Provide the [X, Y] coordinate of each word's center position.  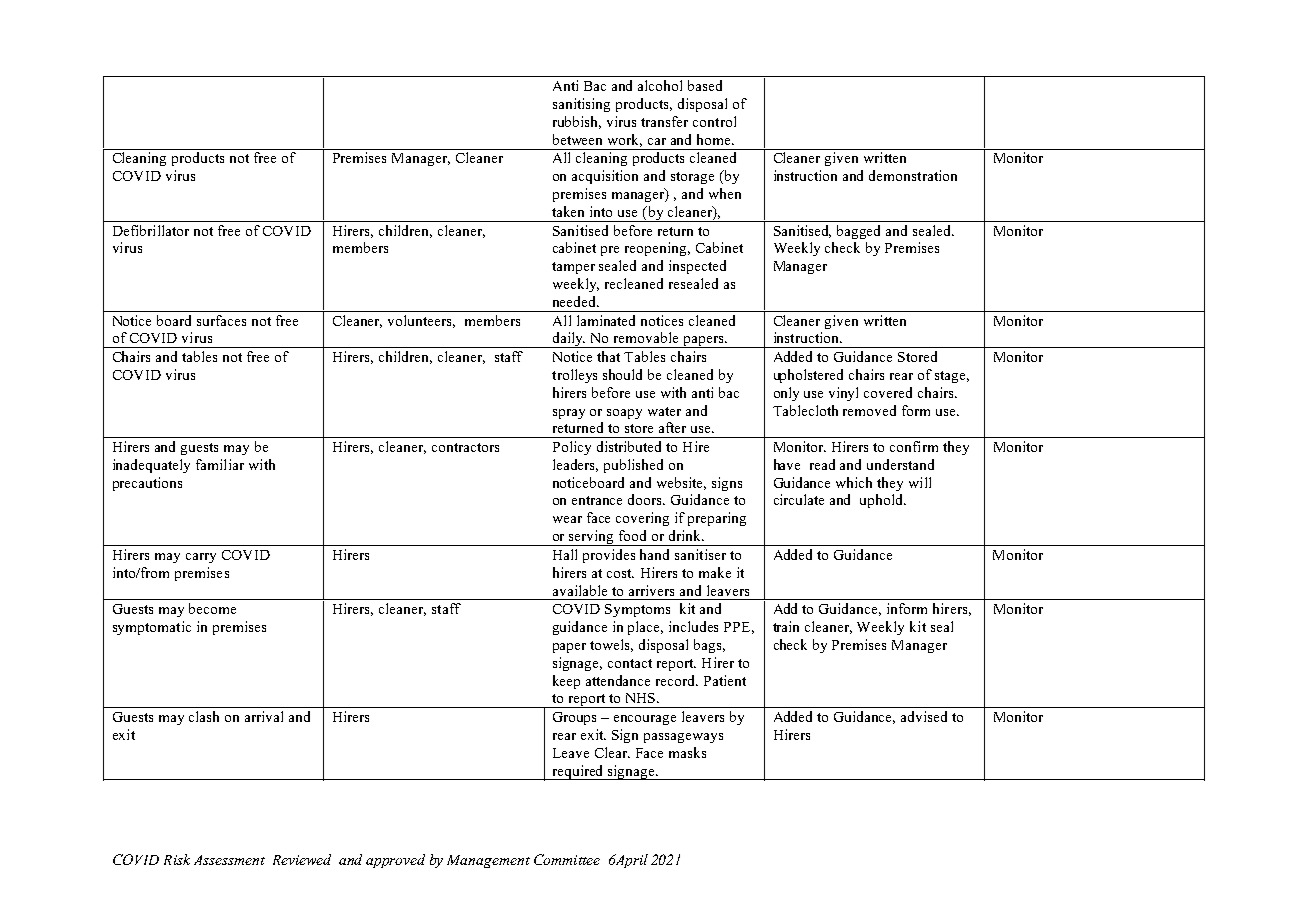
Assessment [229, 860]
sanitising [581, 105]
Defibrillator [151, 230]
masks [687, 752]
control [714, 121]
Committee [567, 859]
